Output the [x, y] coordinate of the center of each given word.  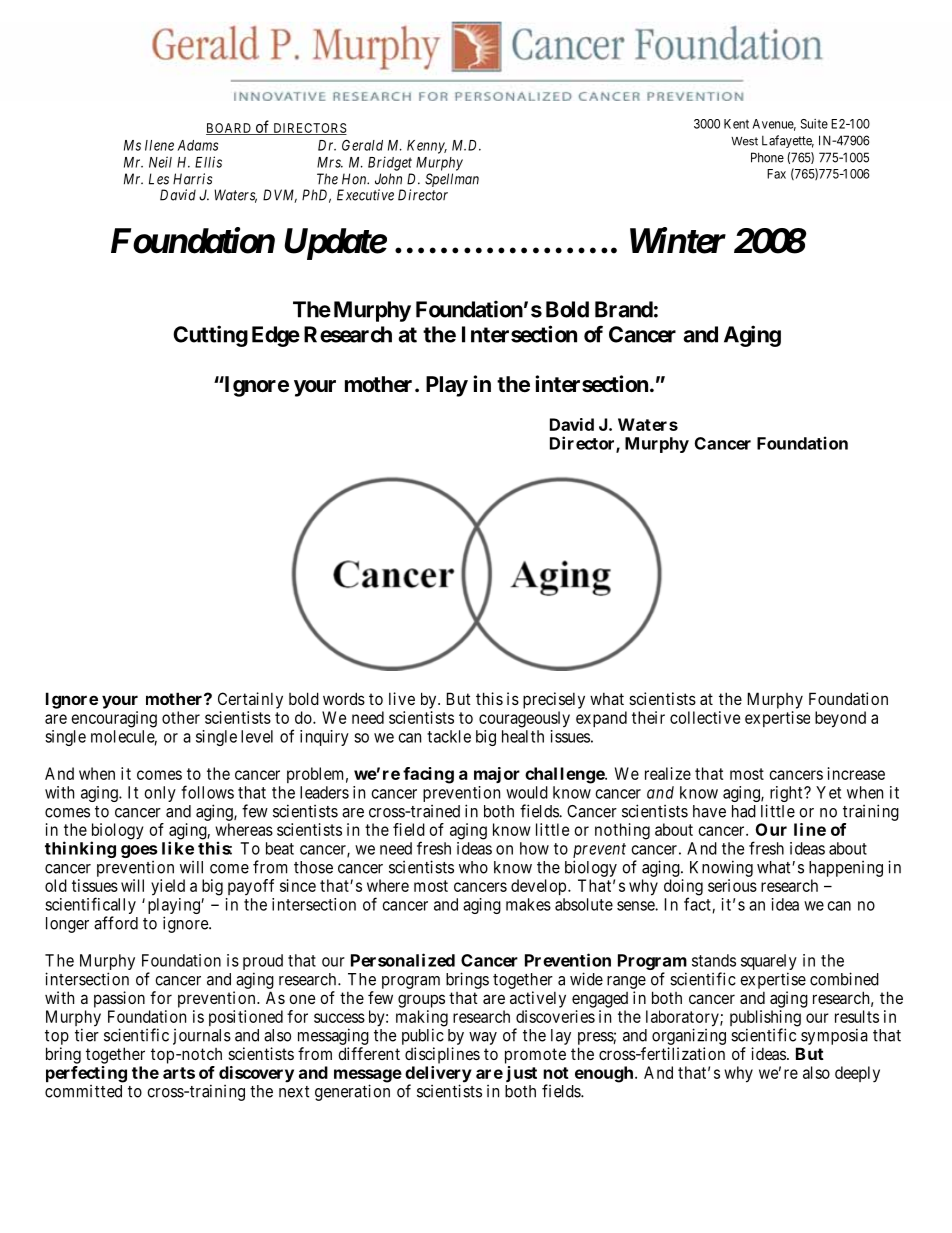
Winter [678, 240]
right [787, 794]
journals [202, 1037]
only [160, 794]
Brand [624, 309]
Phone [767, 157]
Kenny [427, 147]
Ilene [159, 145]
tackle [449, 736]
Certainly [250, 700]
